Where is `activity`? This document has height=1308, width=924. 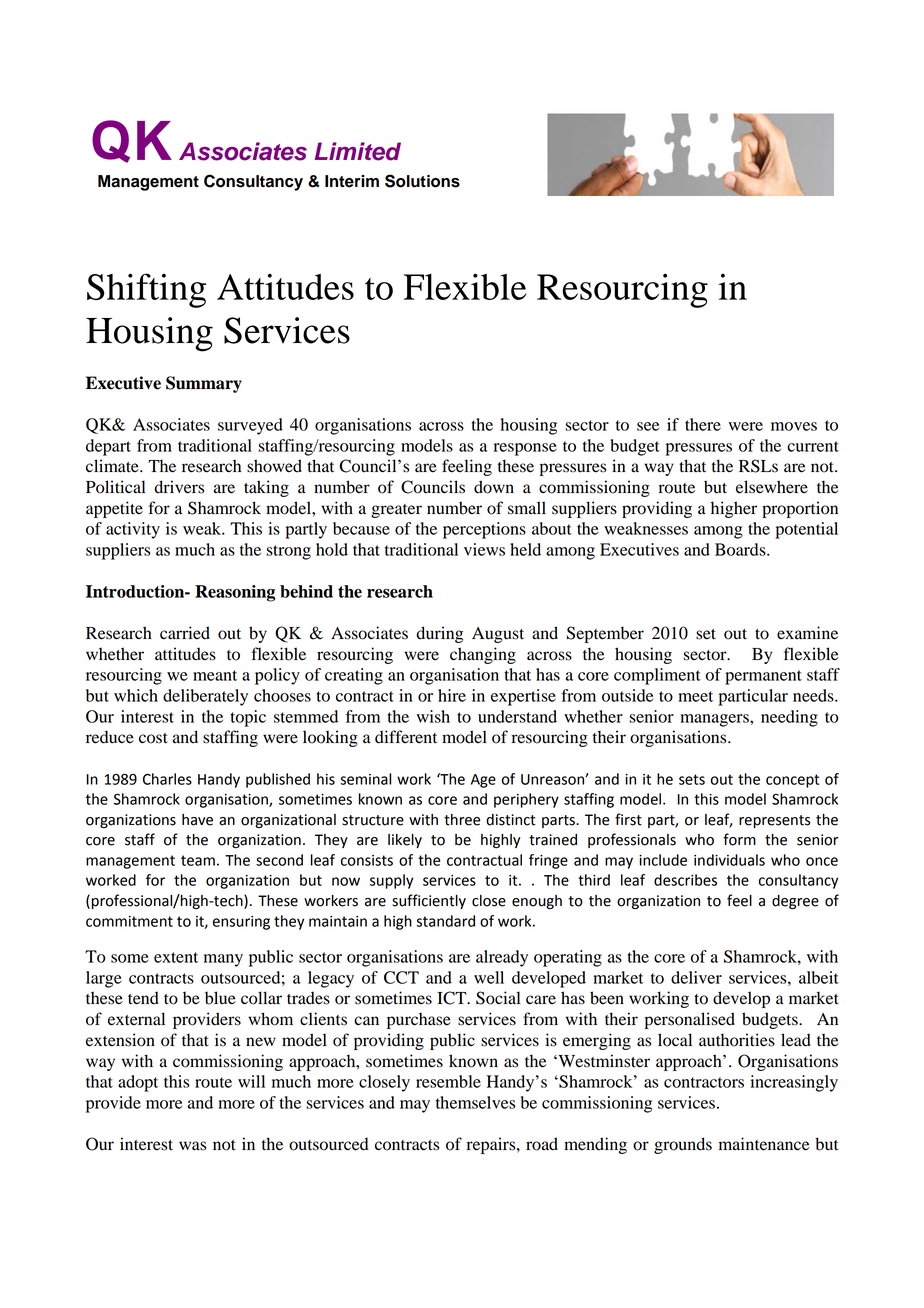 activity is located at coordinates (133, 530).
